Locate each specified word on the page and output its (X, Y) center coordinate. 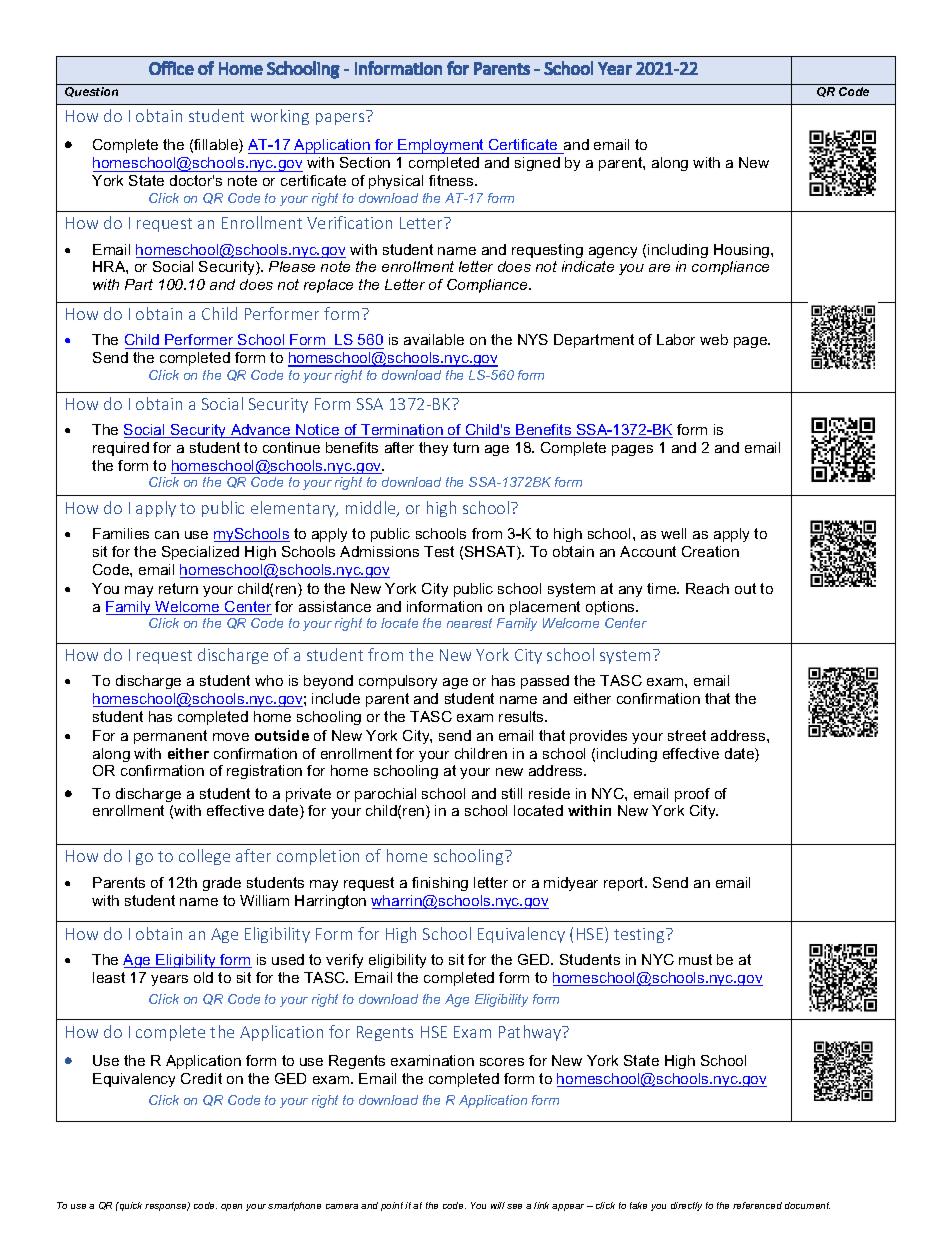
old (203, 977)
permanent (170, 737)
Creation (710, 551)
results (523, 716)
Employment (442, 146)
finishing (440, 884)
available (434, 339)
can (167, 535)
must (695, 959)
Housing (743, 251)
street (687, 735)
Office (171, 68)
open (231, 1207)
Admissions (379, 551)
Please (292, 266)
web (714, 339)
